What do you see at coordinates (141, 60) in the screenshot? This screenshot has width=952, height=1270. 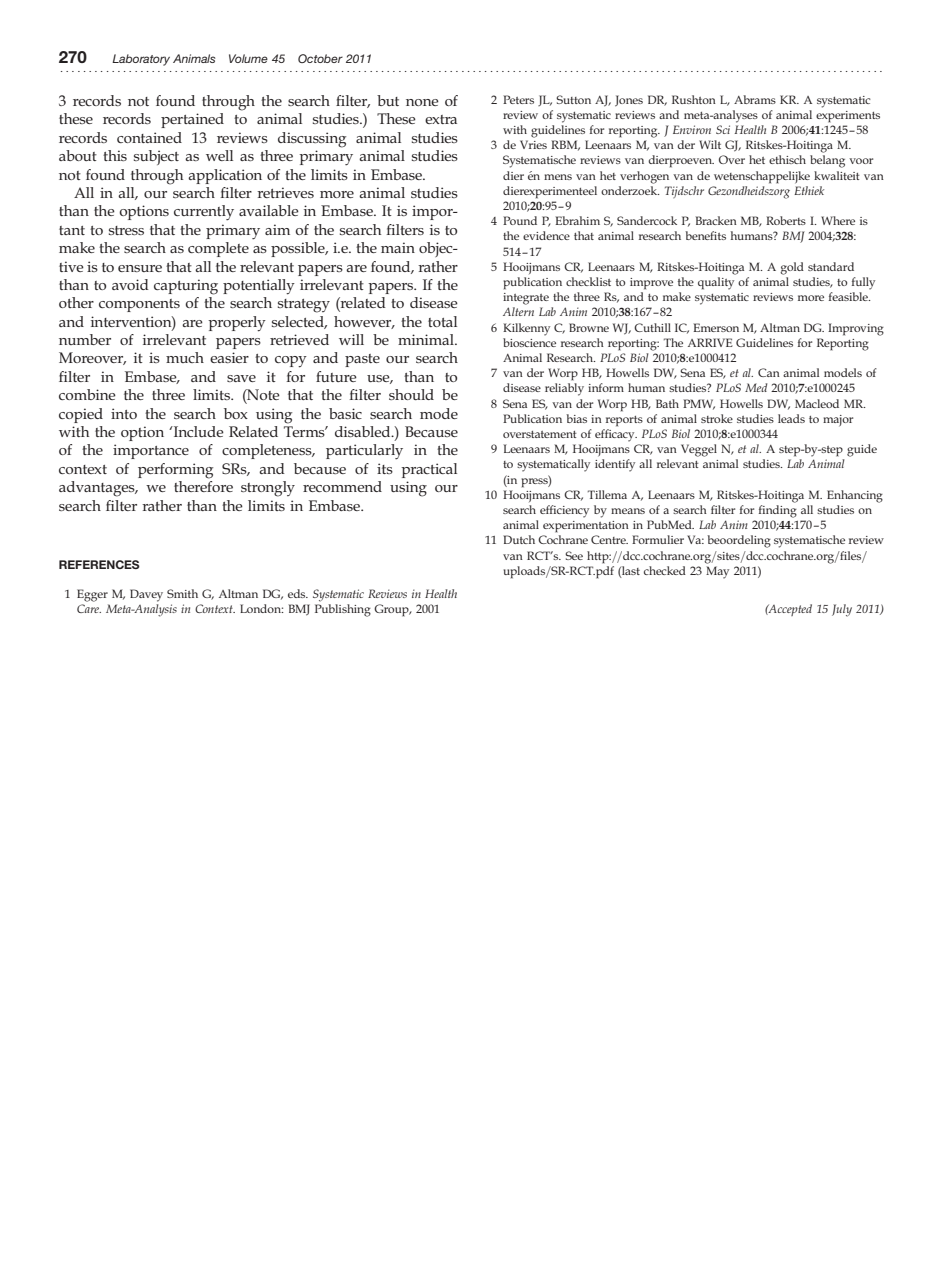 I see `Laboratory` at bounding box center [141, 60].
